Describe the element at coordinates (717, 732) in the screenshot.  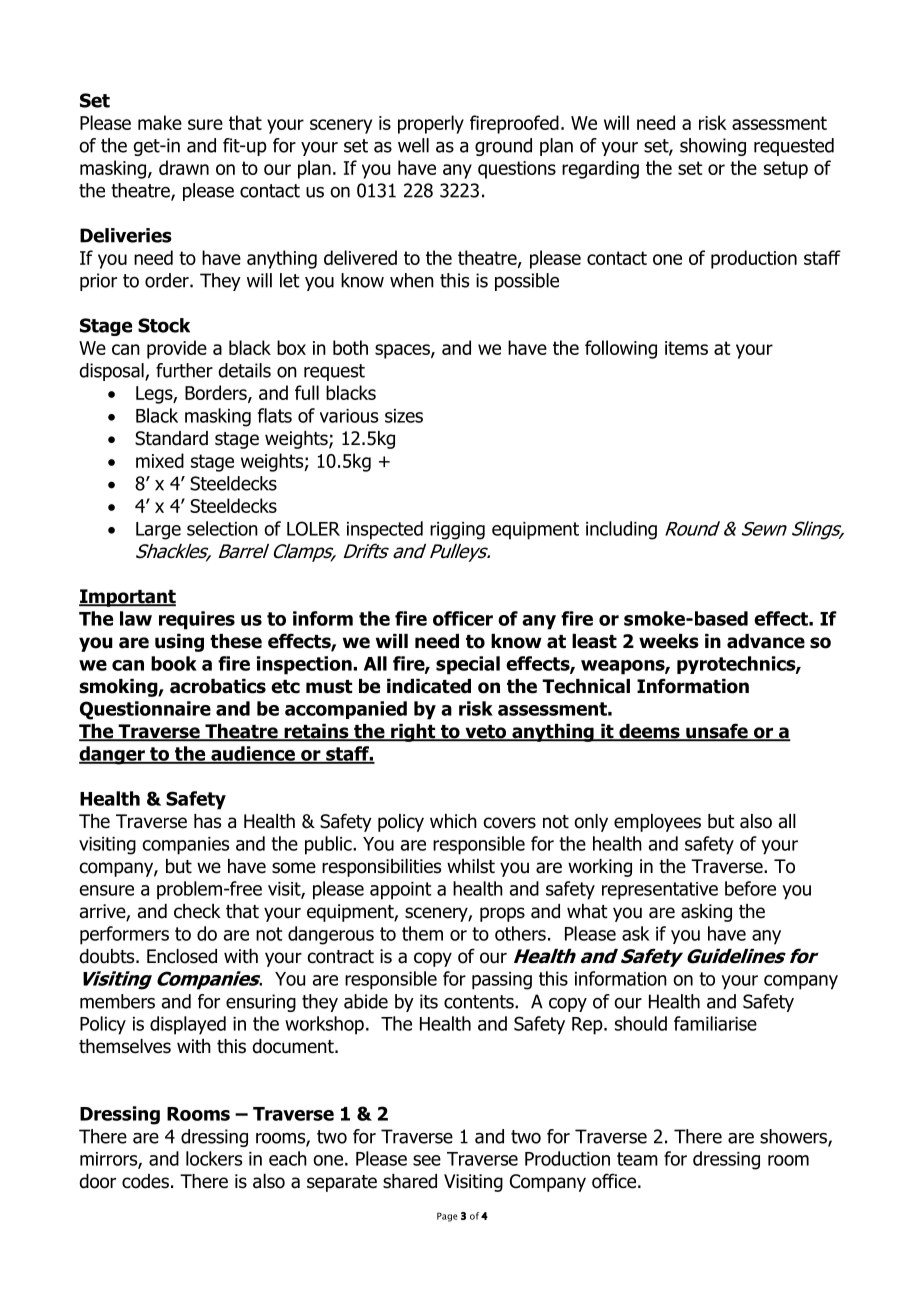
I see `unsafe` at that location.
